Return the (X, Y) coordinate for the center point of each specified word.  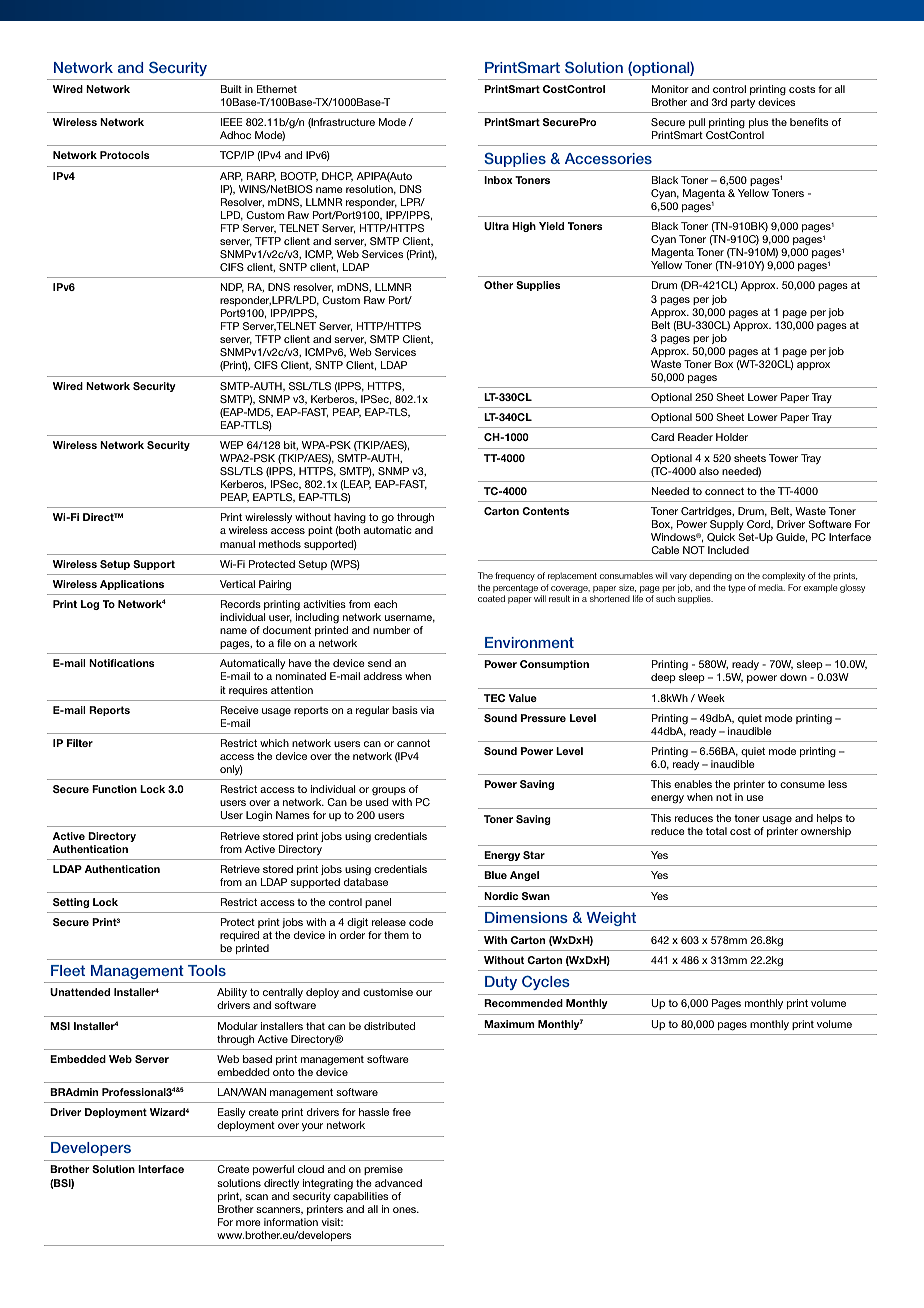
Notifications (122, 663)
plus (758, 123)
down (793, 677)
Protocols (125, 155)
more (248, 1223)
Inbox (498, 180)
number (391, 630)
